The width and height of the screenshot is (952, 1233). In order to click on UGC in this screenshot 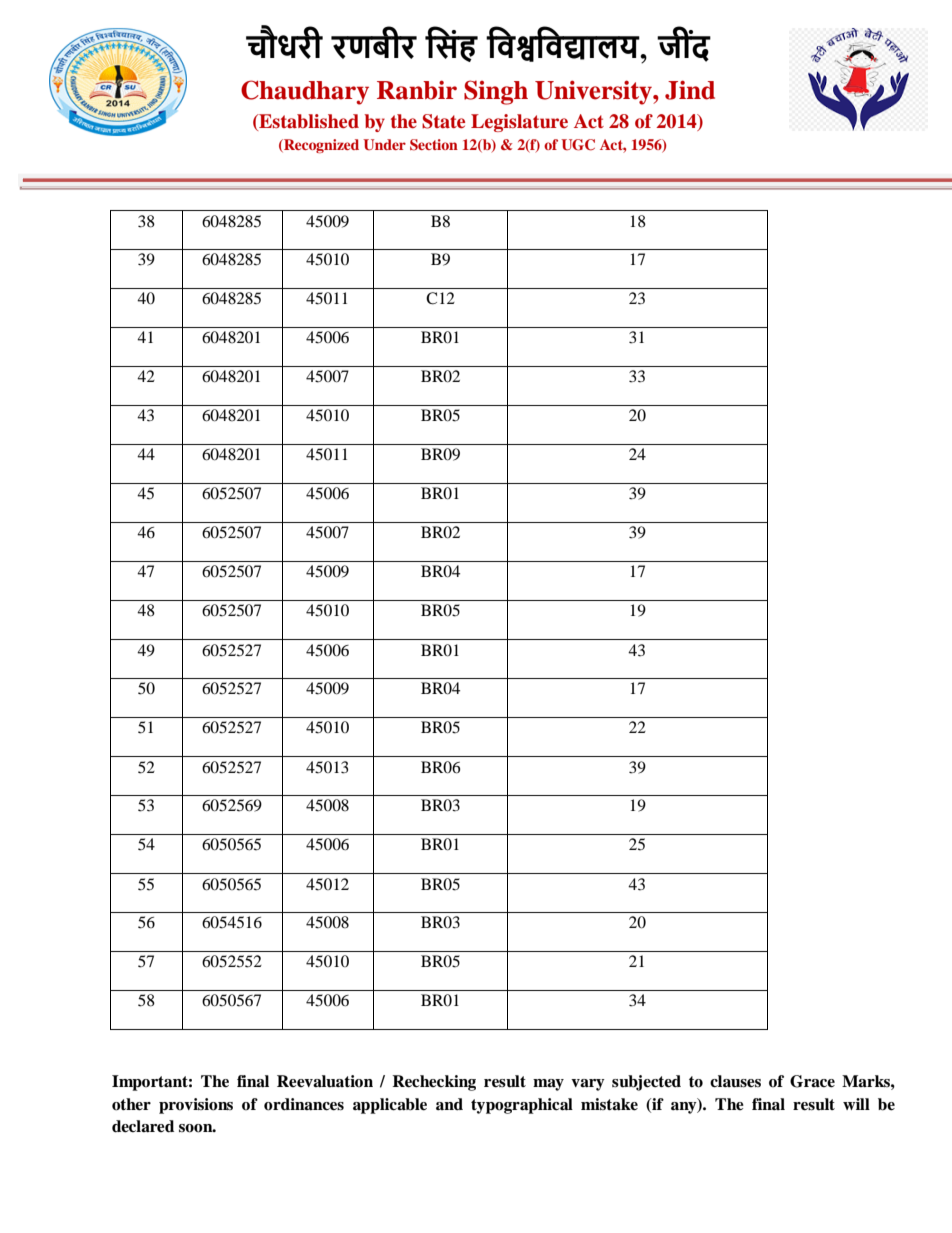, I will do `click(578, 145)`.
